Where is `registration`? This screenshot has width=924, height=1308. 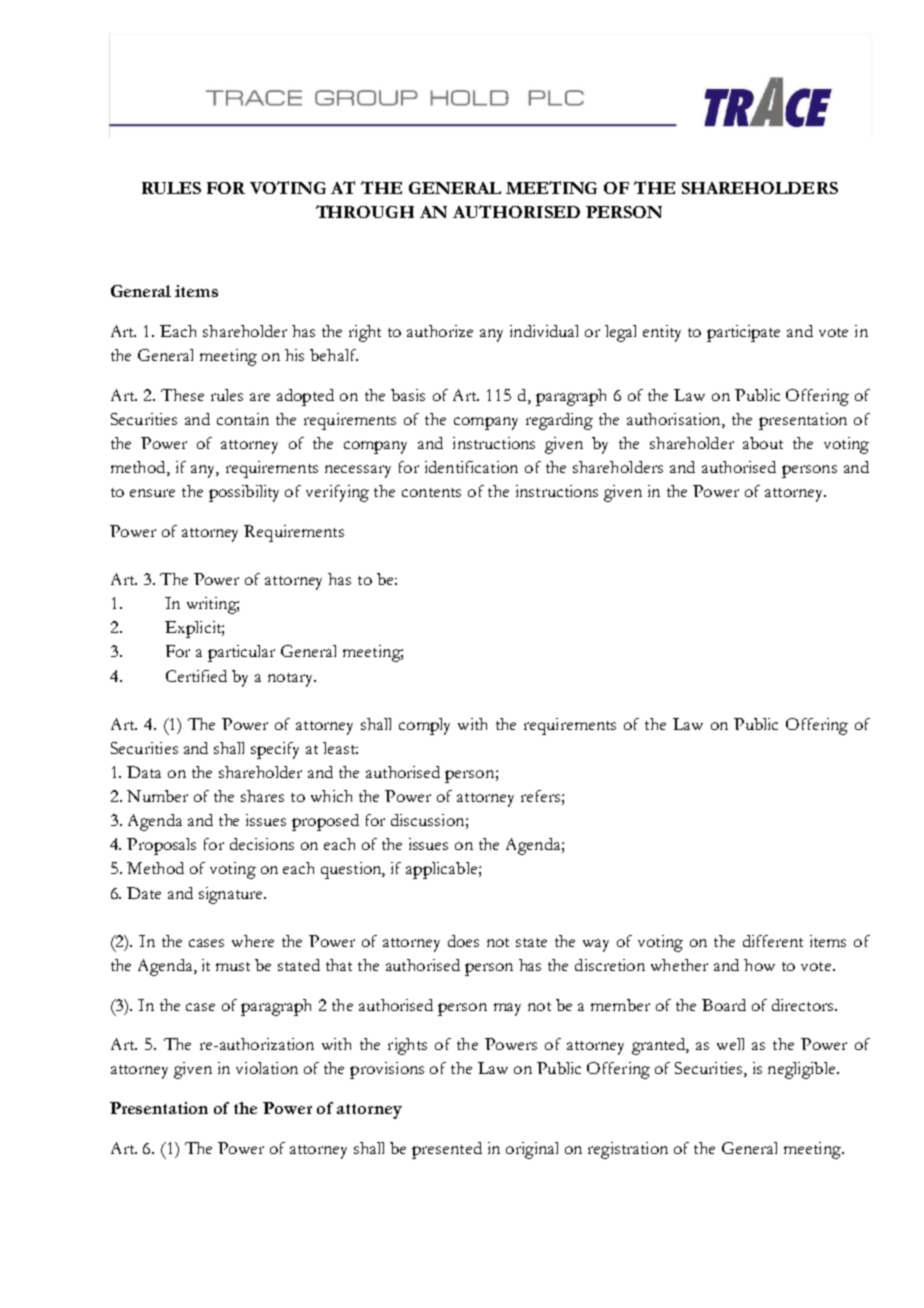 registration is located at coordinates (628, 1150).
